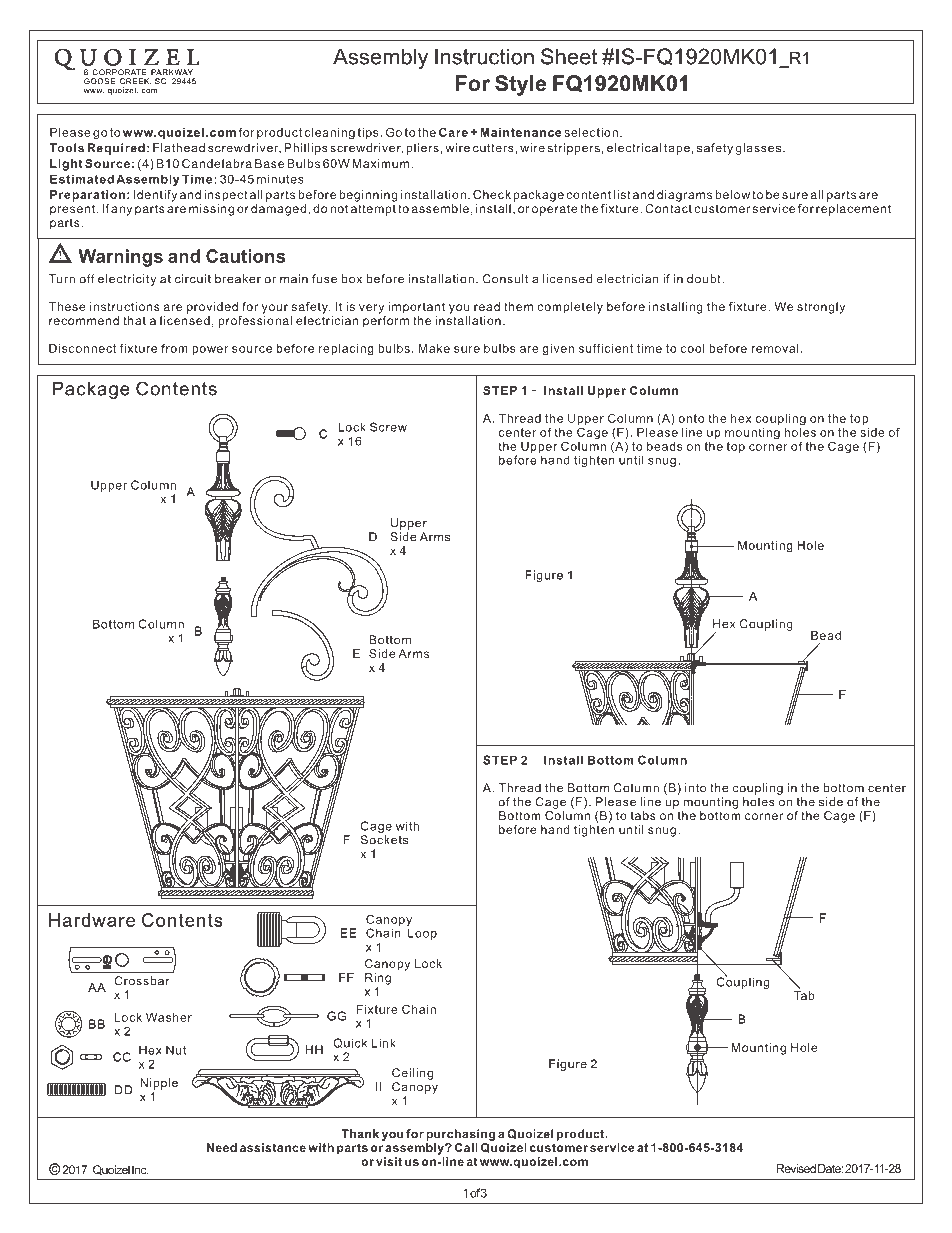  I want to click on glasses, so click(759, 149).
